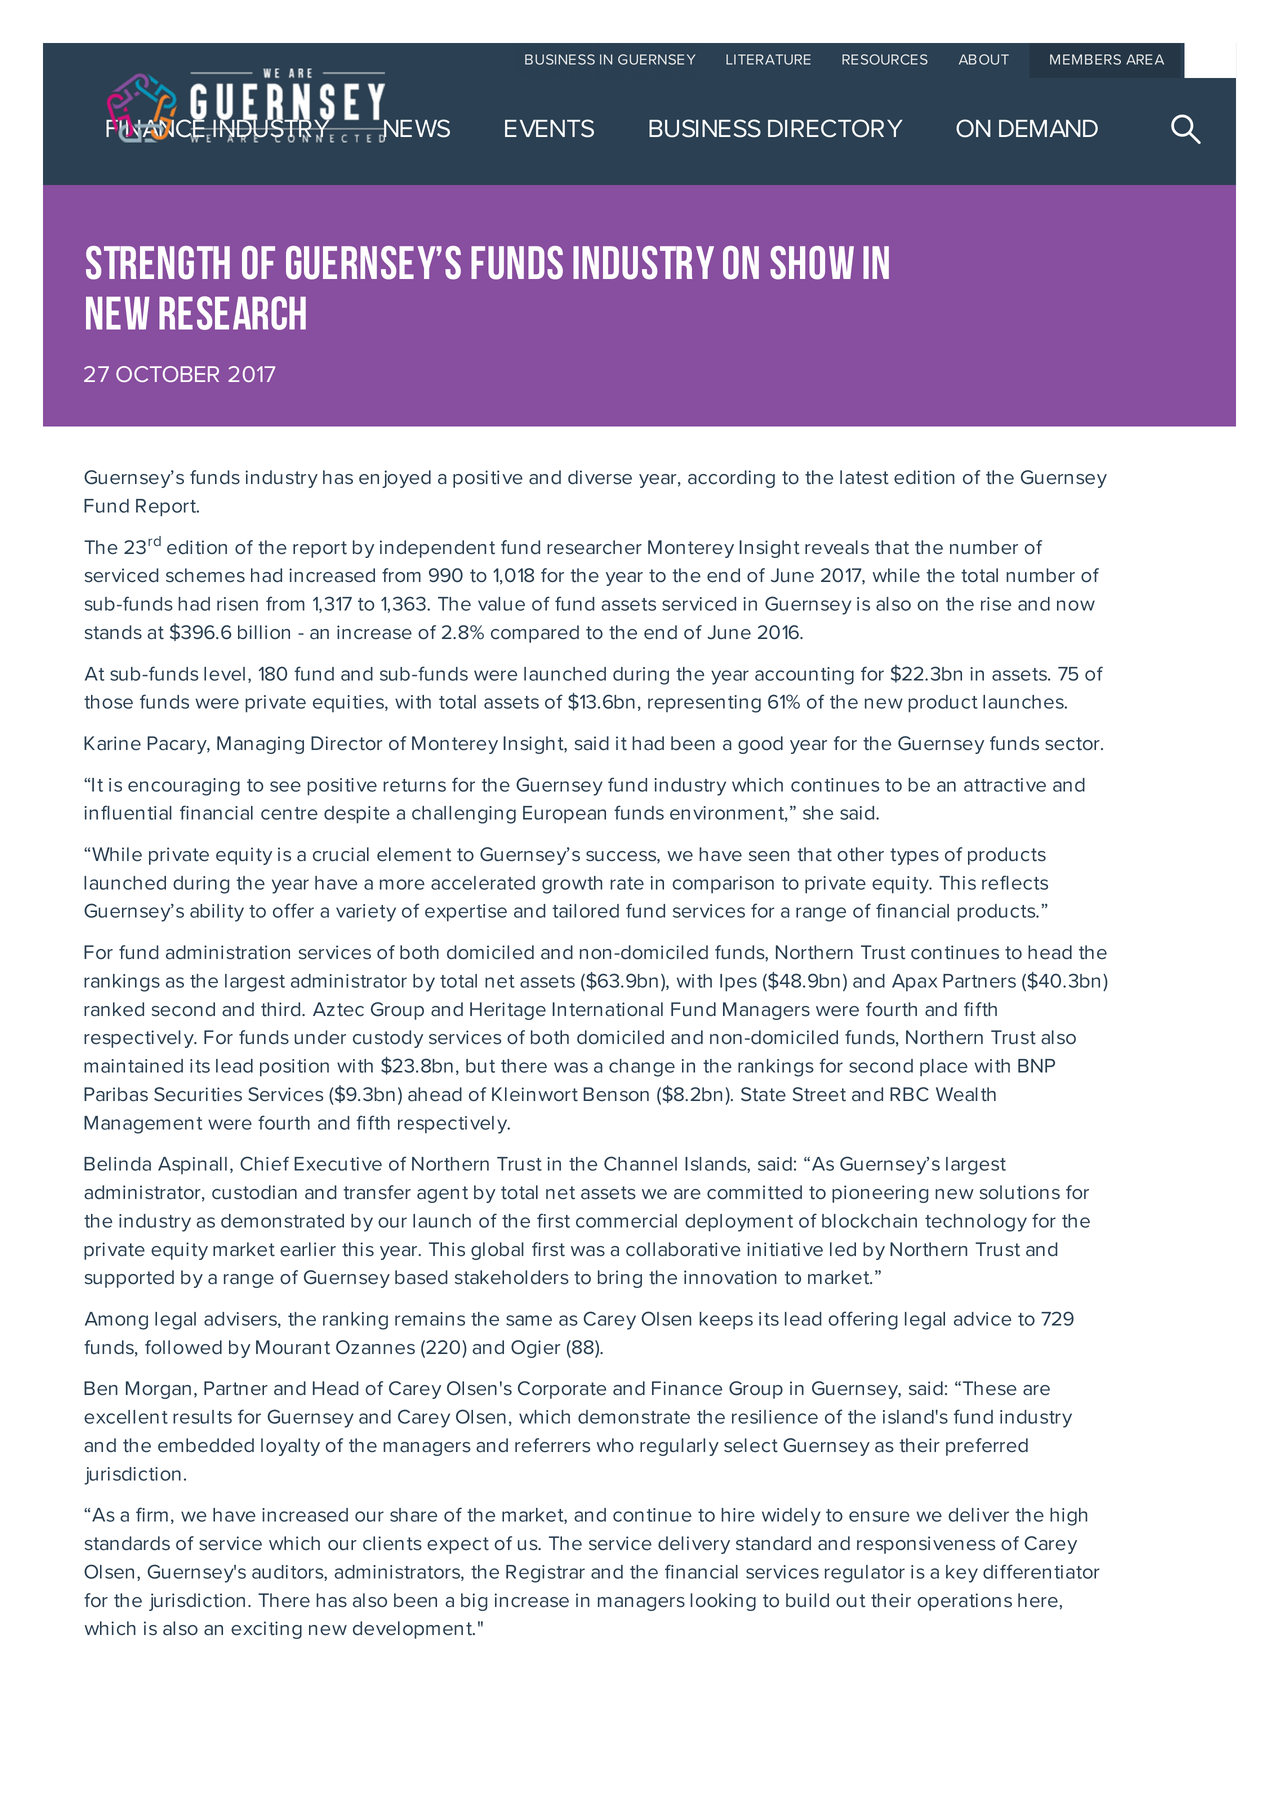 The image size is (1279, 1811). I want to click on schemes, so click(205, 575).
